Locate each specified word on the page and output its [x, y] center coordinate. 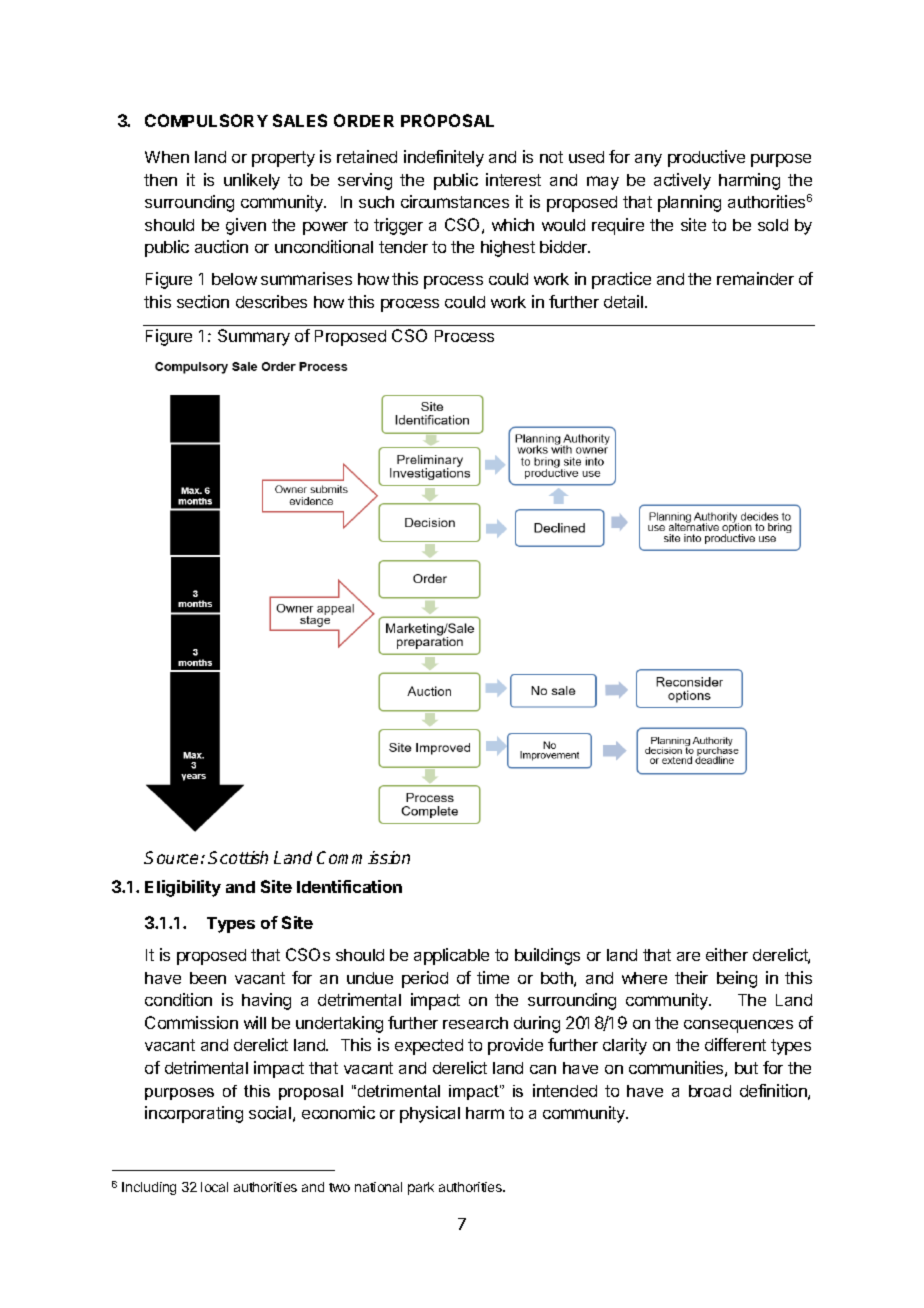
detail [625, 301]
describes [271, 301]
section [203, 301]
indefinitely [444, 158]
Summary [254, 337]
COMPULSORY [206, 120]
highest [508, 248]
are [688, 956]
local [214, 1187]
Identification [349, 886]
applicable [451, 956]
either [727, 954]
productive [706, 158]
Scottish [238, 857]
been [208, 978]
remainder [755, 278]
